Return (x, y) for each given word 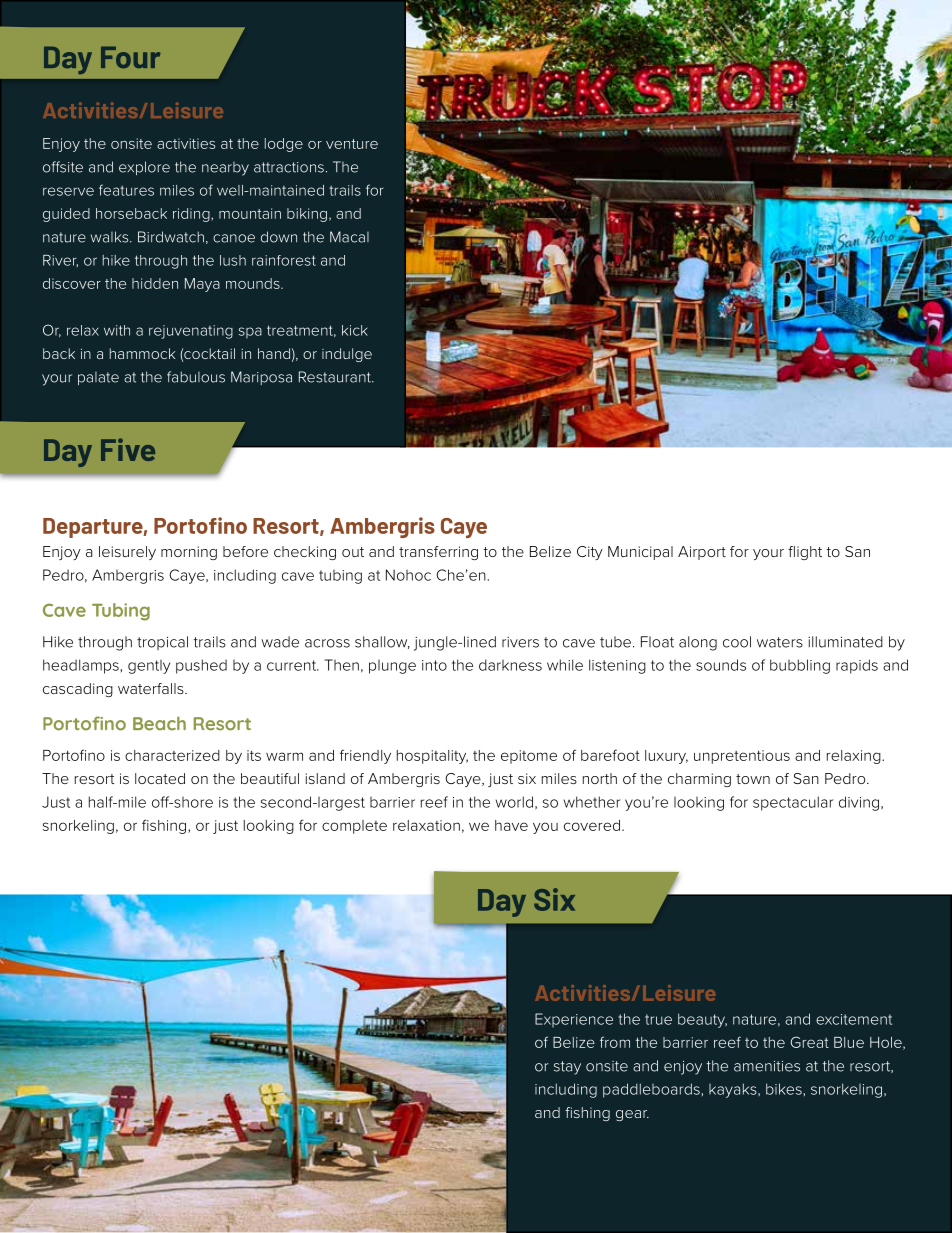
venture (352, 144)
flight (805, 553)
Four (130, 57)
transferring (438, 553)
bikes (784, 1089)
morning (189, 553)
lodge (284, 145)
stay (567, 1068)
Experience (574, 1020)
